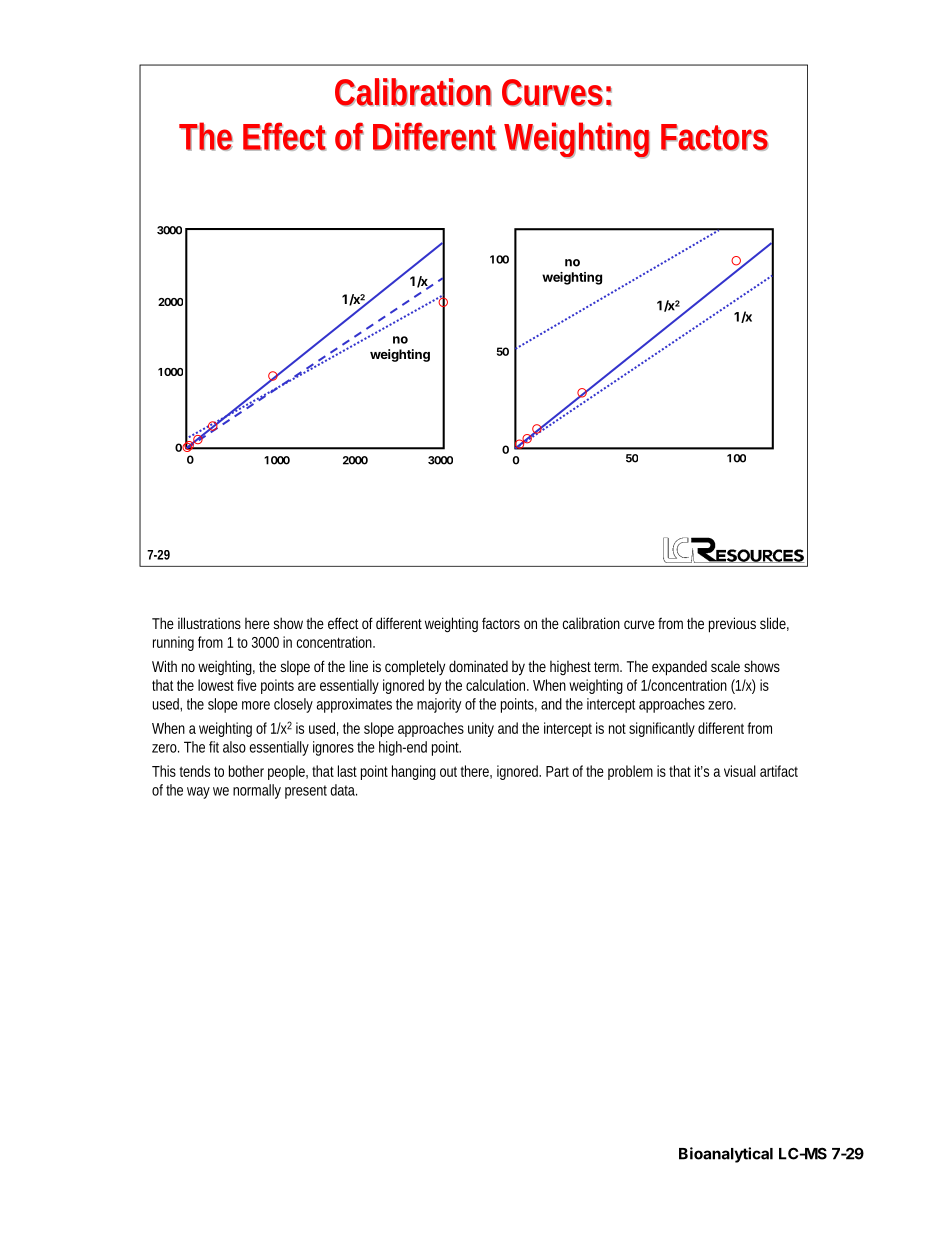 This screenshot has height=1233, width=952. Describe the element at coordinates (448, 771) in the screenshot. I see `out` at that location.
